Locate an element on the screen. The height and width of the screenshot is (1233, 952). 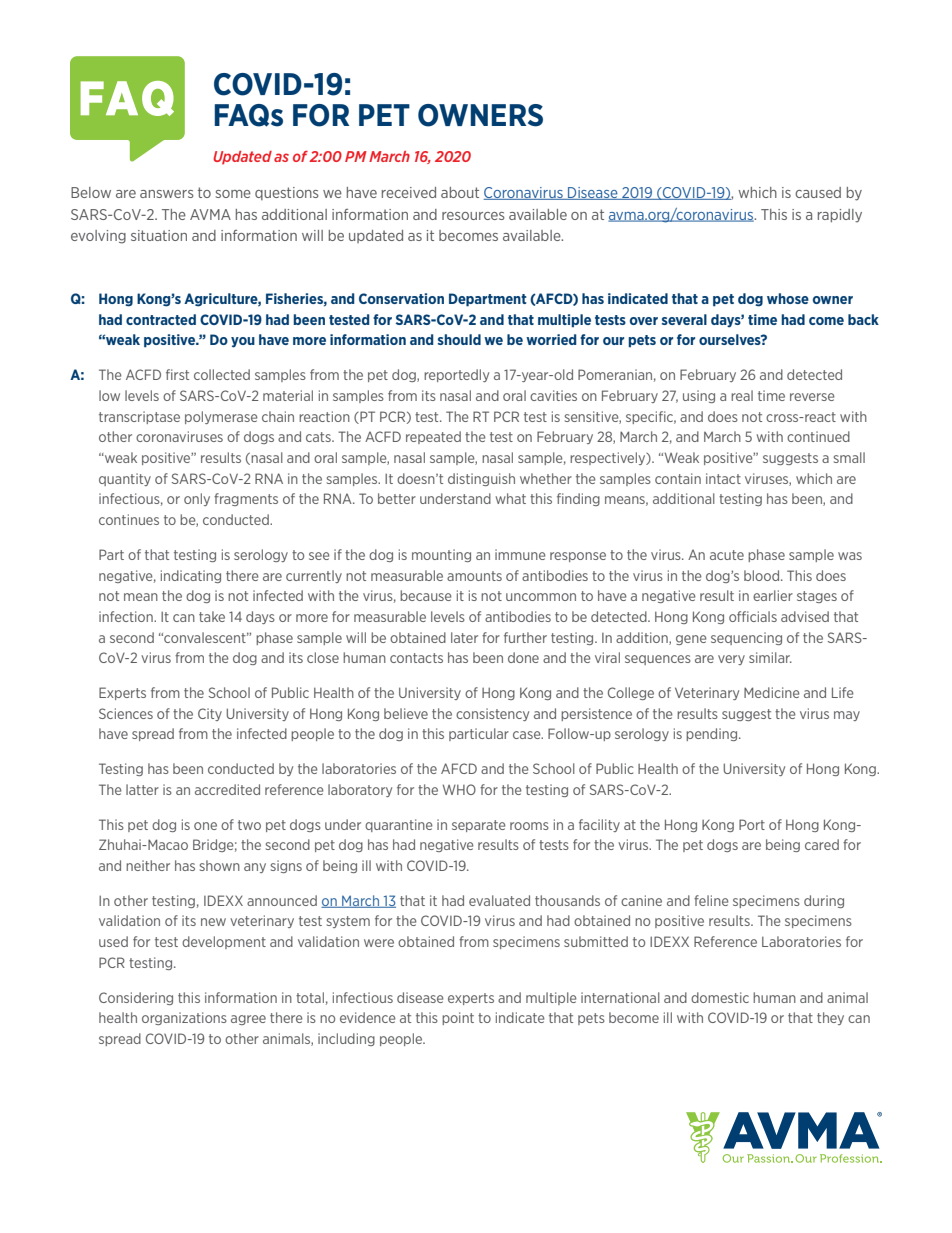
repeated is located at coordinates (433, 437).
